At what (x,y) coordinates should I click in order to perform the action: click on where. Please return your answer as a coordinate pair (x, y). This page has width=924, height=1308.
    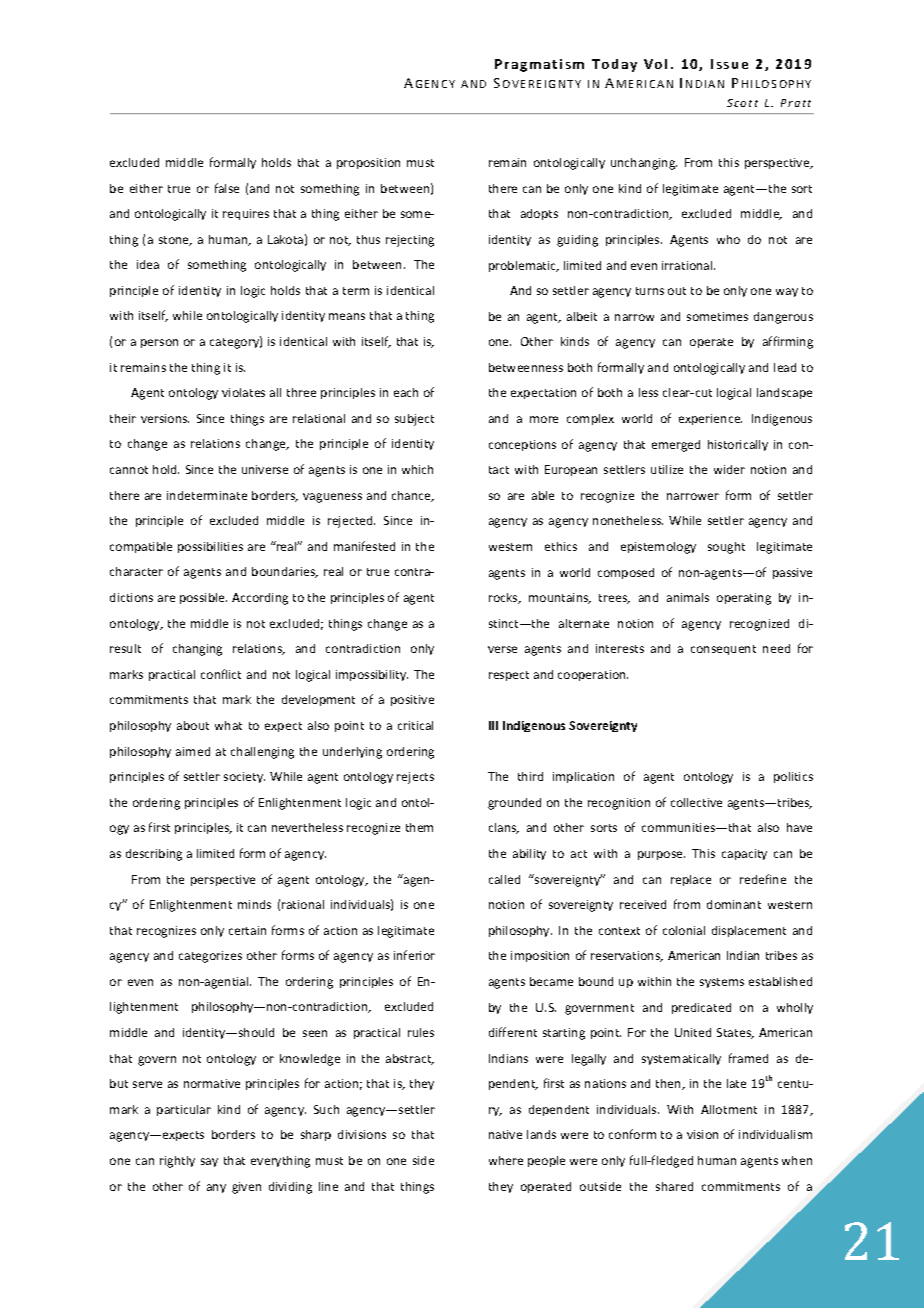
    Looking at the image, I should click on (506, 1160).
